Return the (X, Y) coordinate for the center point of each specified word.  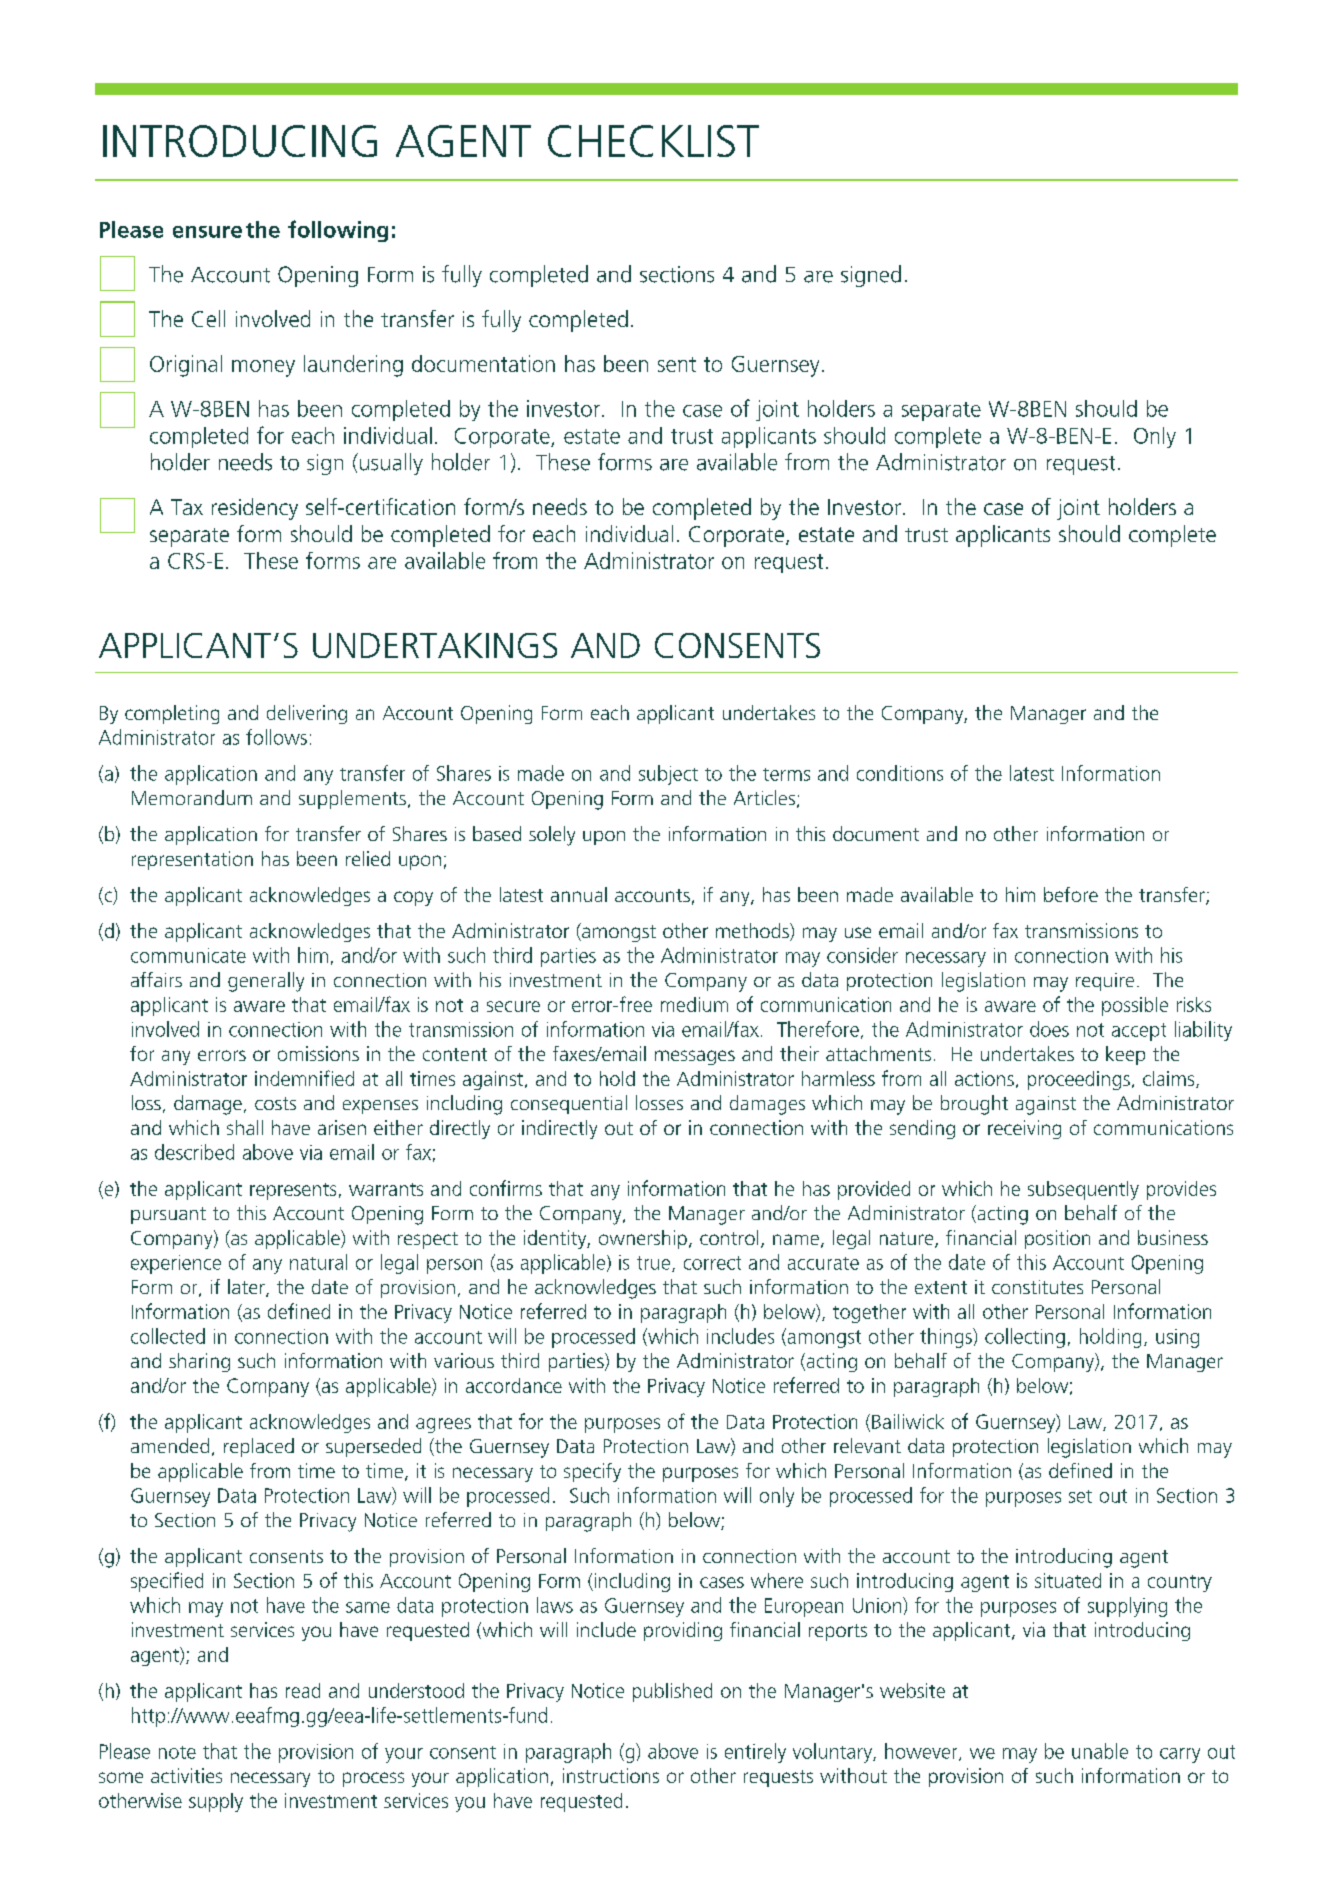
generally (266, 982)
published (672, 1692)
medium (694, 1004)
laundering (353, 366)
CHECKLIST (653, 141)
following (338, 231)
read (303, 1690)
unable (1100, 1751)
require (1105, 982)
